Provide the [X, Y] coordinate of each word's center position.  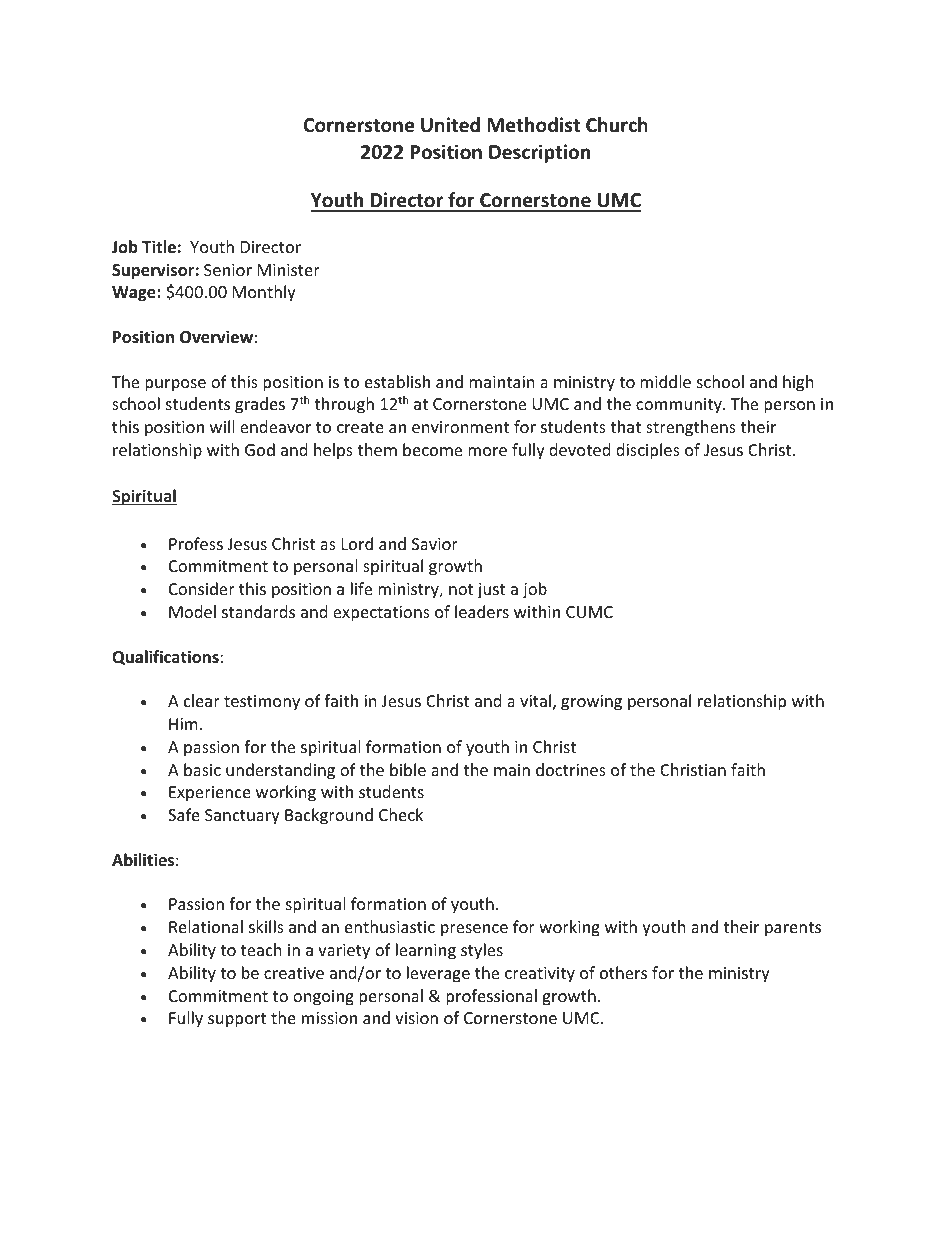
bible [408, 769]
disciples [648, 451]
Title [159, 247]
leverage [438, 974]
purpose [175, 385]
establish [397, 381]
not [461, 589]
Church [617, 125]
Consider [202, 588]
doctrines [571, 769]
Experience [210, 794]
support [237, 1020]
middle [665, 381]
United [450, 125]
